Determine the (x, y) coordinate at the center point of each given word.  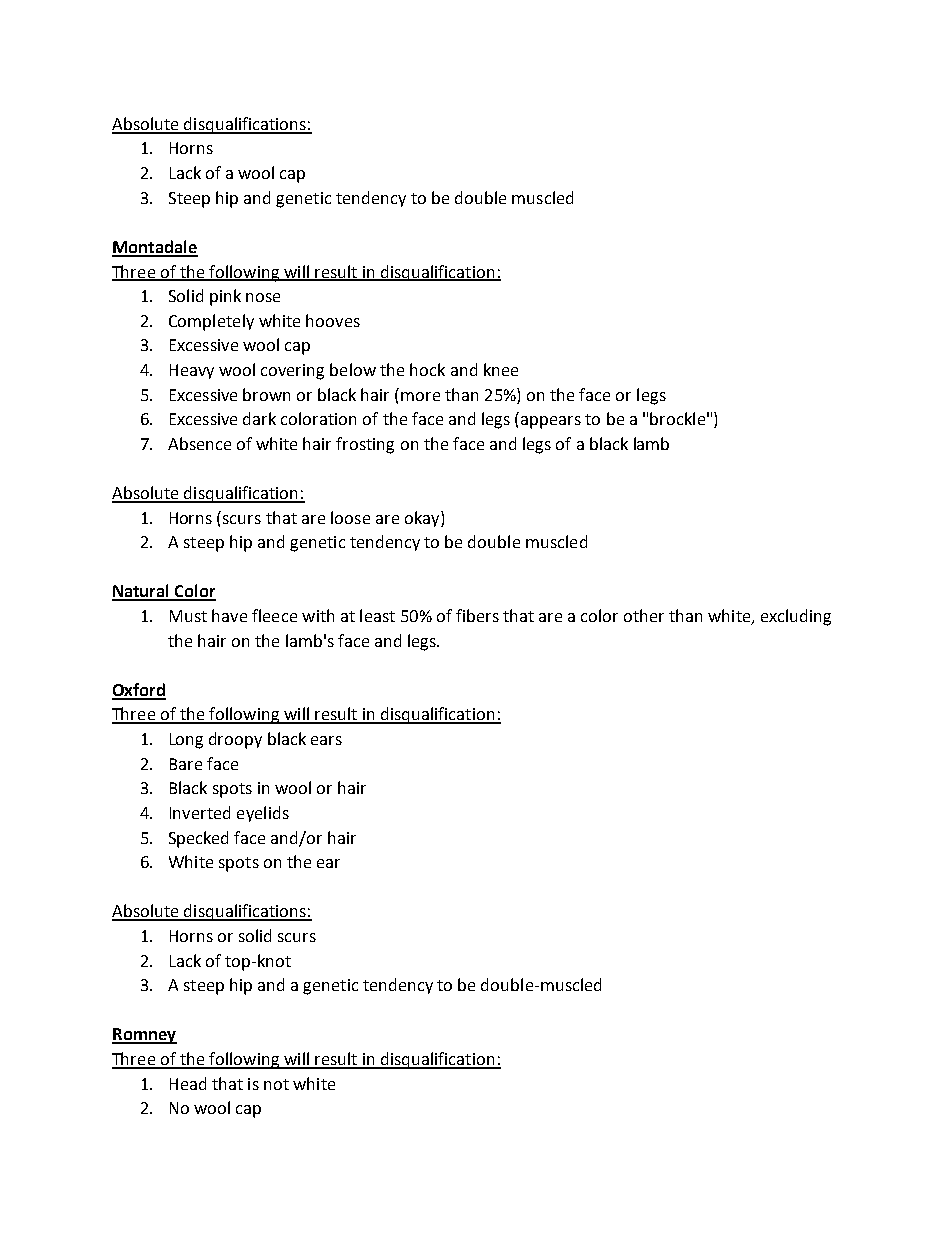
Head (188, 1083)
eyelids (263, 814)
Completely (211, 322)
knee (501, 369)
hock (427, 369)
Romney (144, 1036)
